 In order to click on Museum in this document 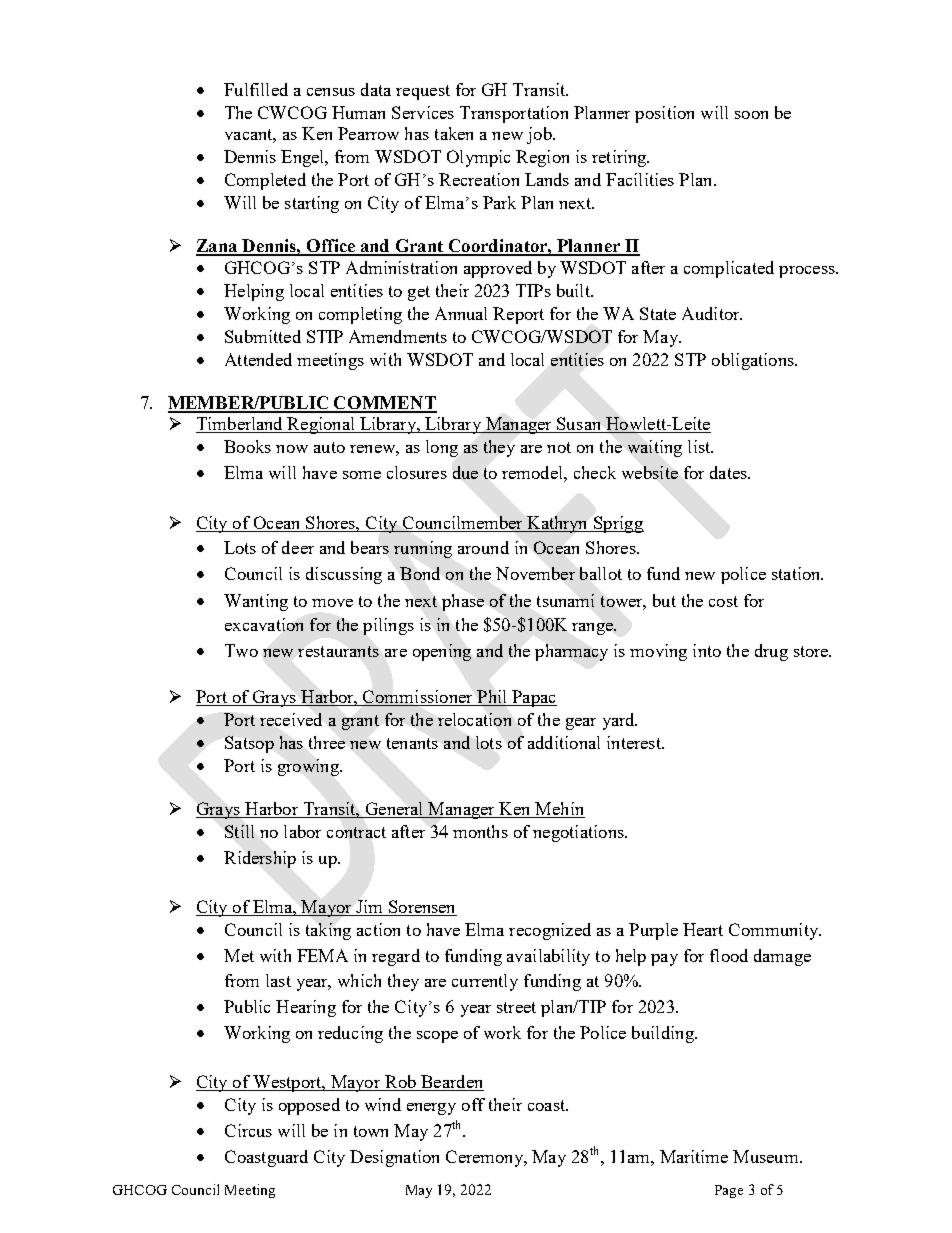, I will do `click(767, 1156)`.
